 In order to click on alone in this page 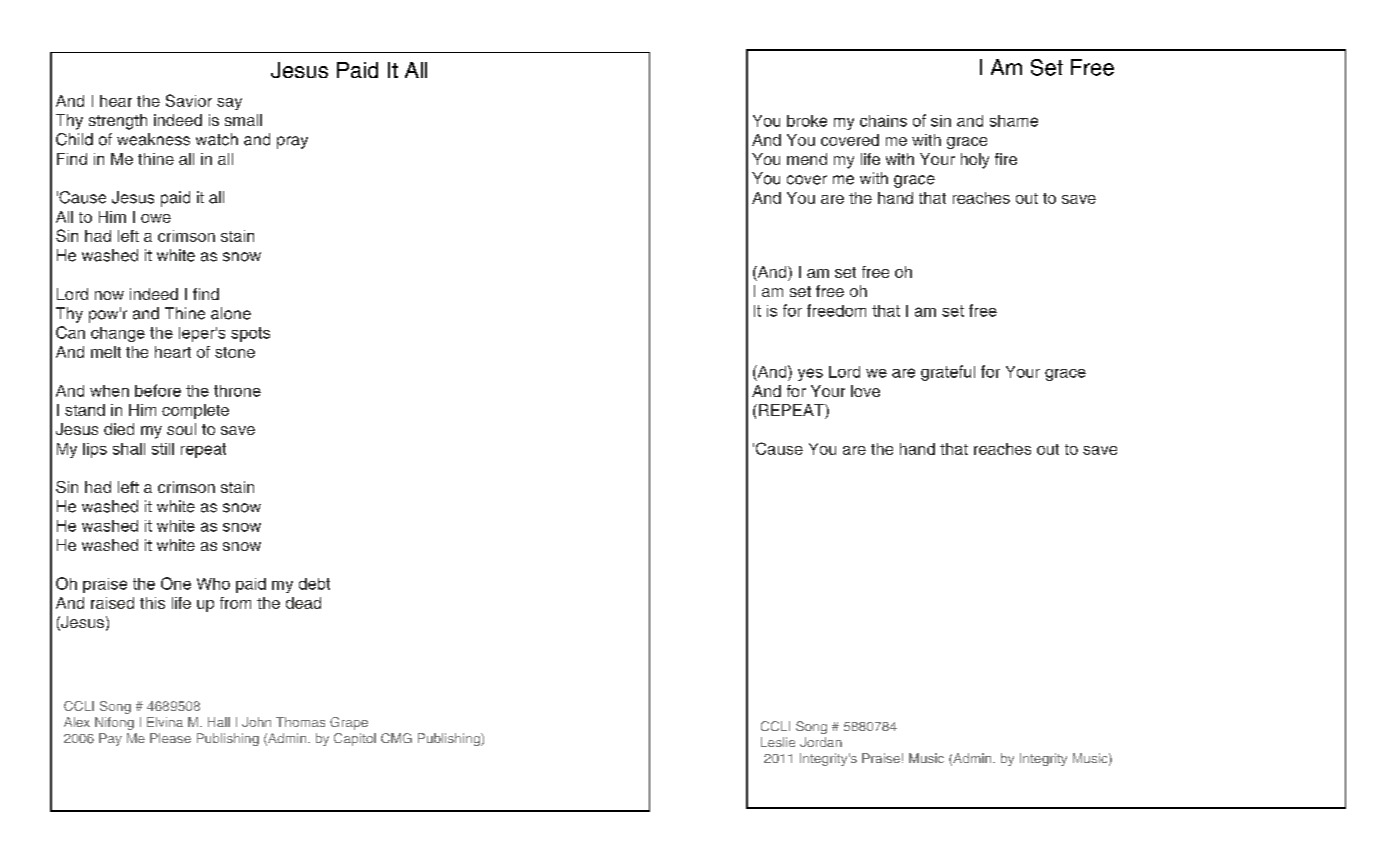, I will do `click(231, 313)`.
